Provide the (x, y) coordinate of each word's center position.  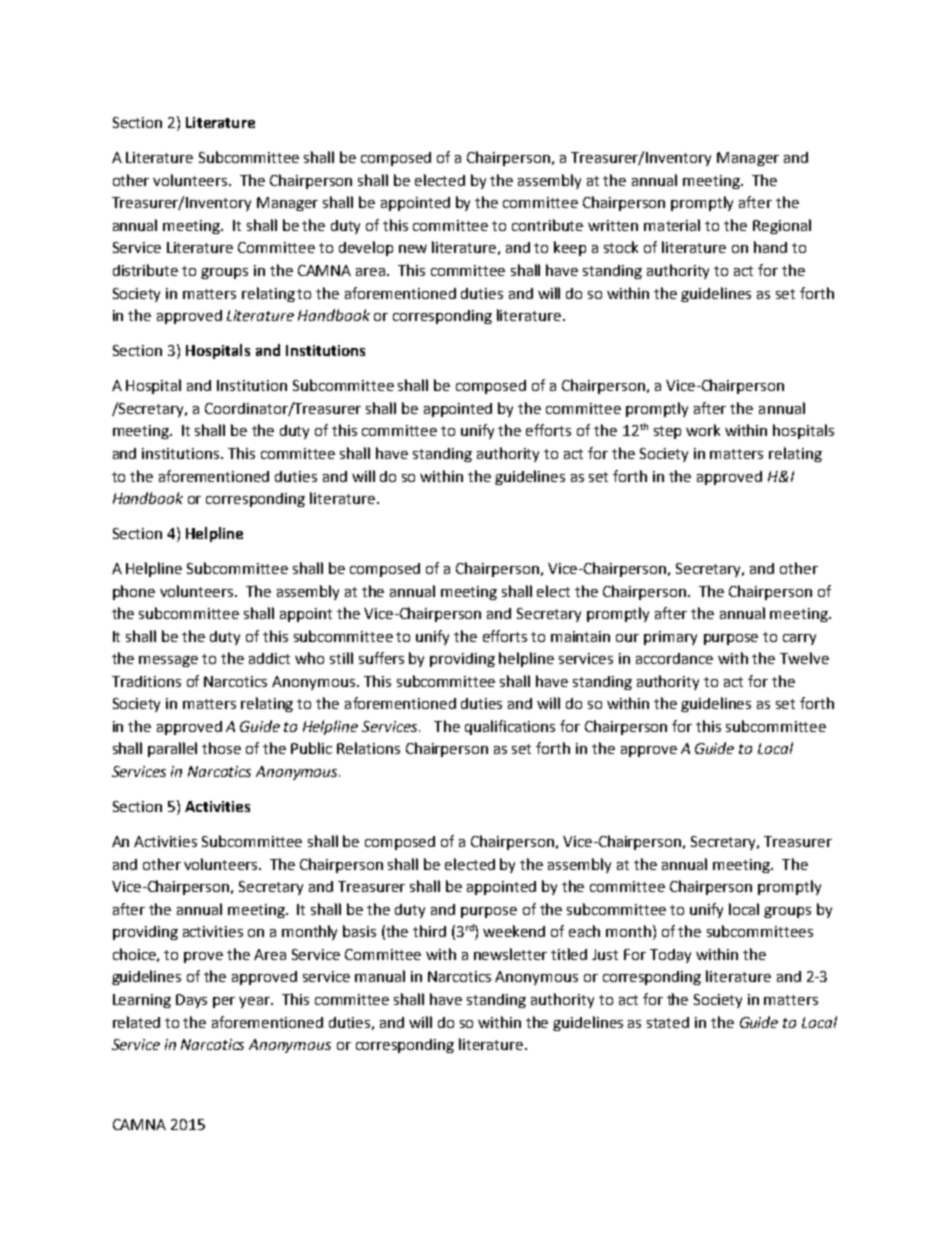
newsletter (510, 954)
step (667, 432)
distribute (145, 270)
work (703, 430)
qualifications (510, 727)
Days (191, 1001)
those (221, 748)
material (672, 225)
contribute (547, 225)
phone (134, 592)
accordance (674, 658)
